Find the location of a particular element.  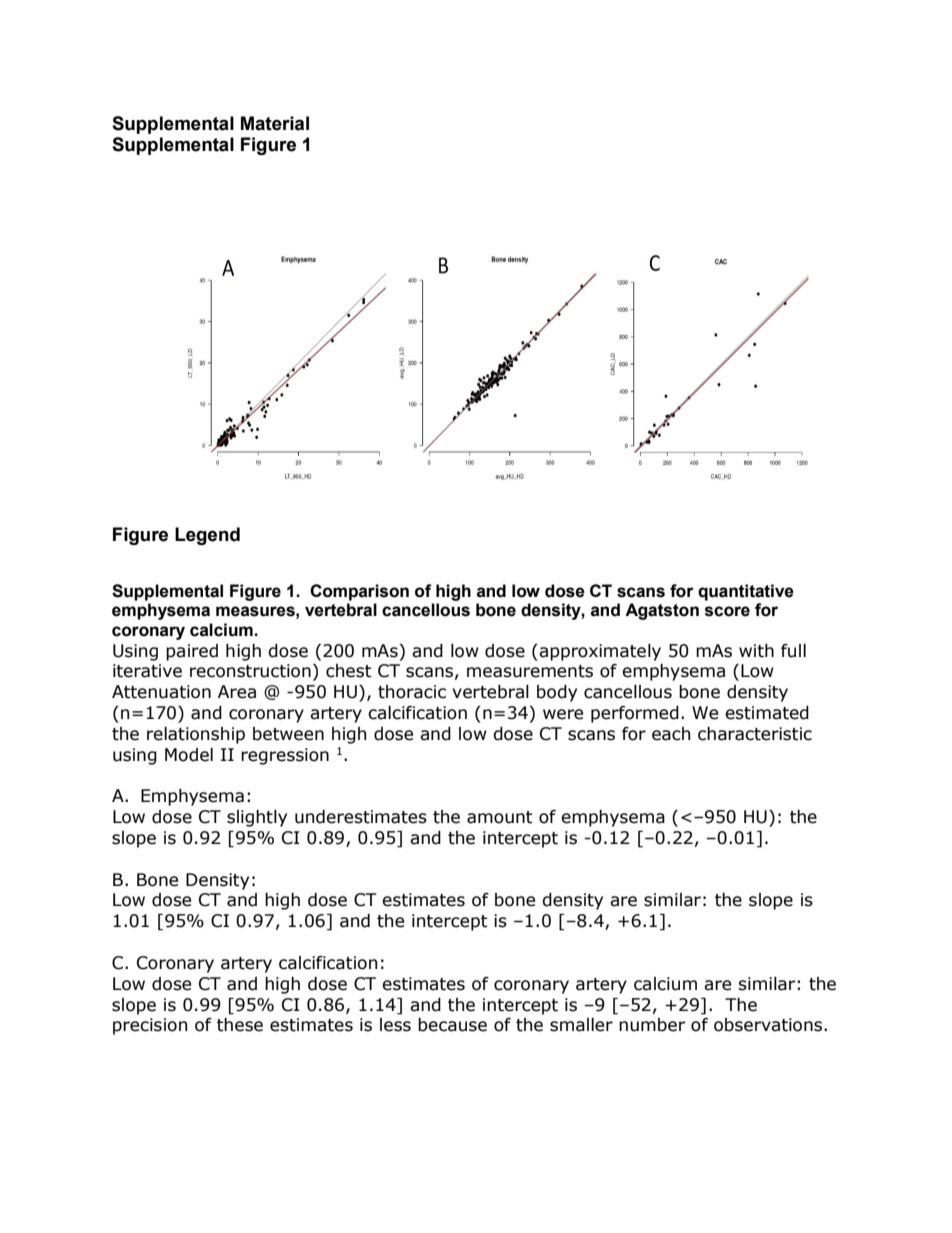

with is located at coordinates (756, 651).
